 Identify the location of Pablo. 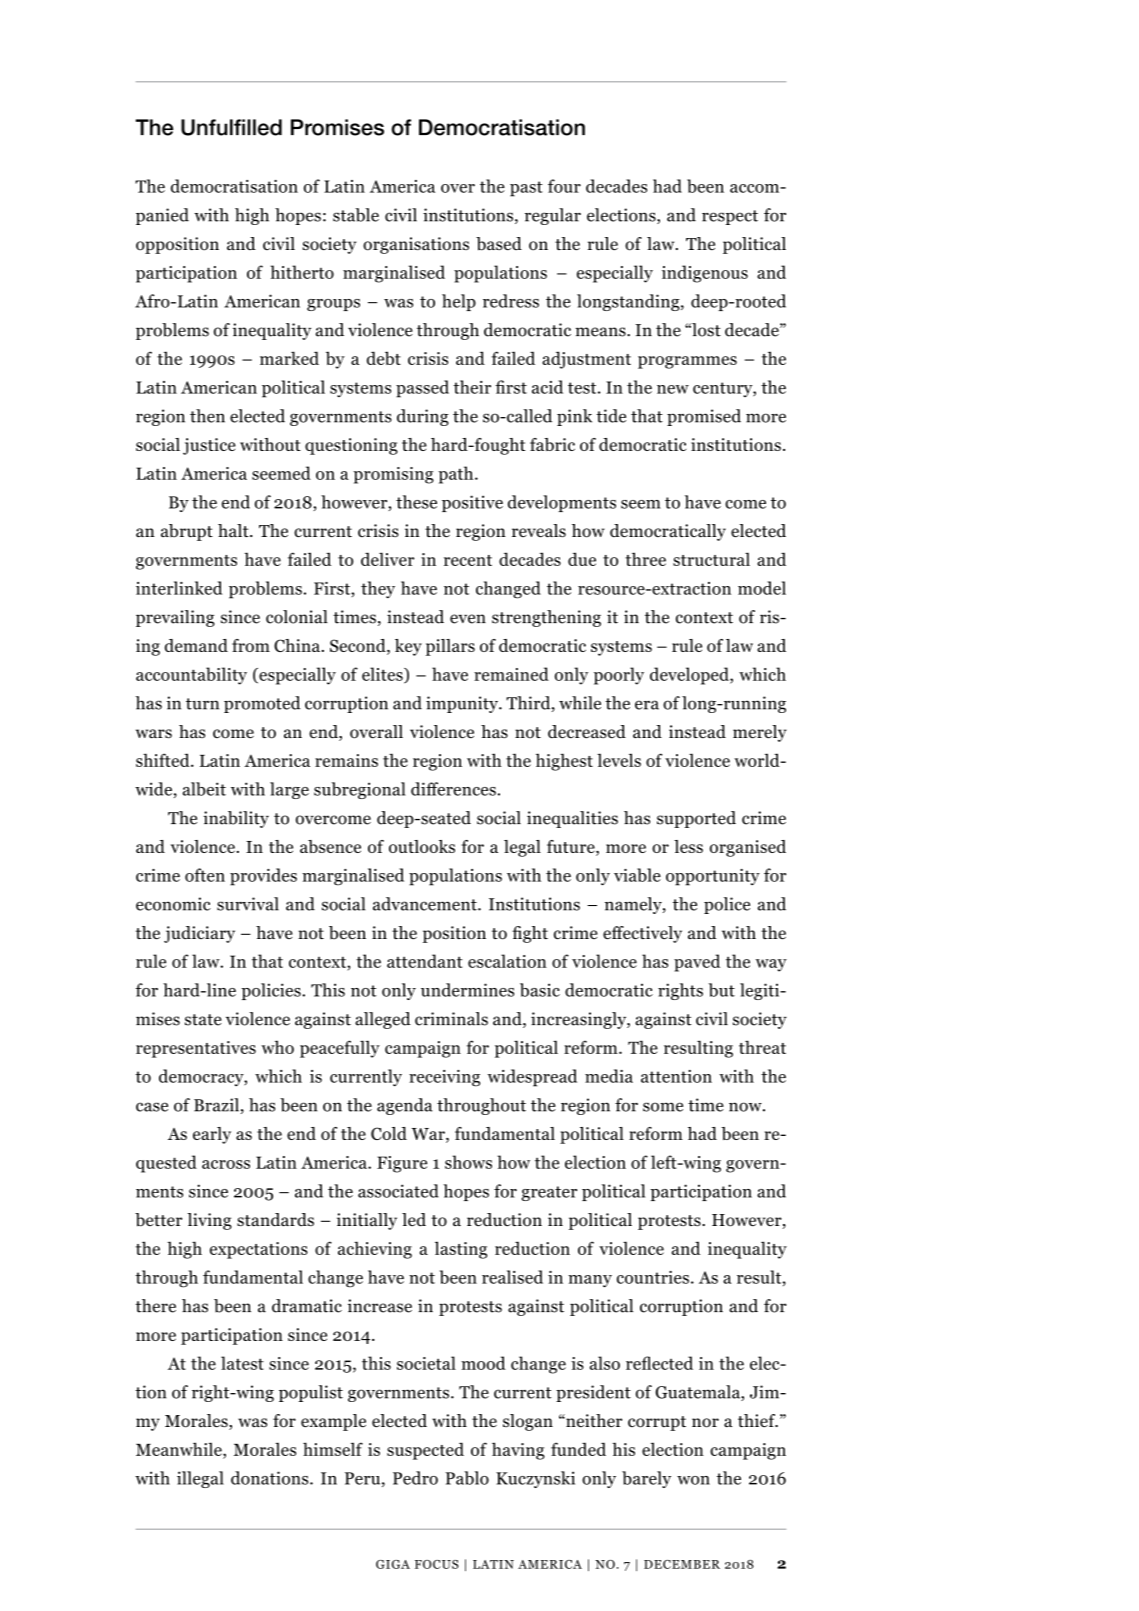
(467, 1478).
